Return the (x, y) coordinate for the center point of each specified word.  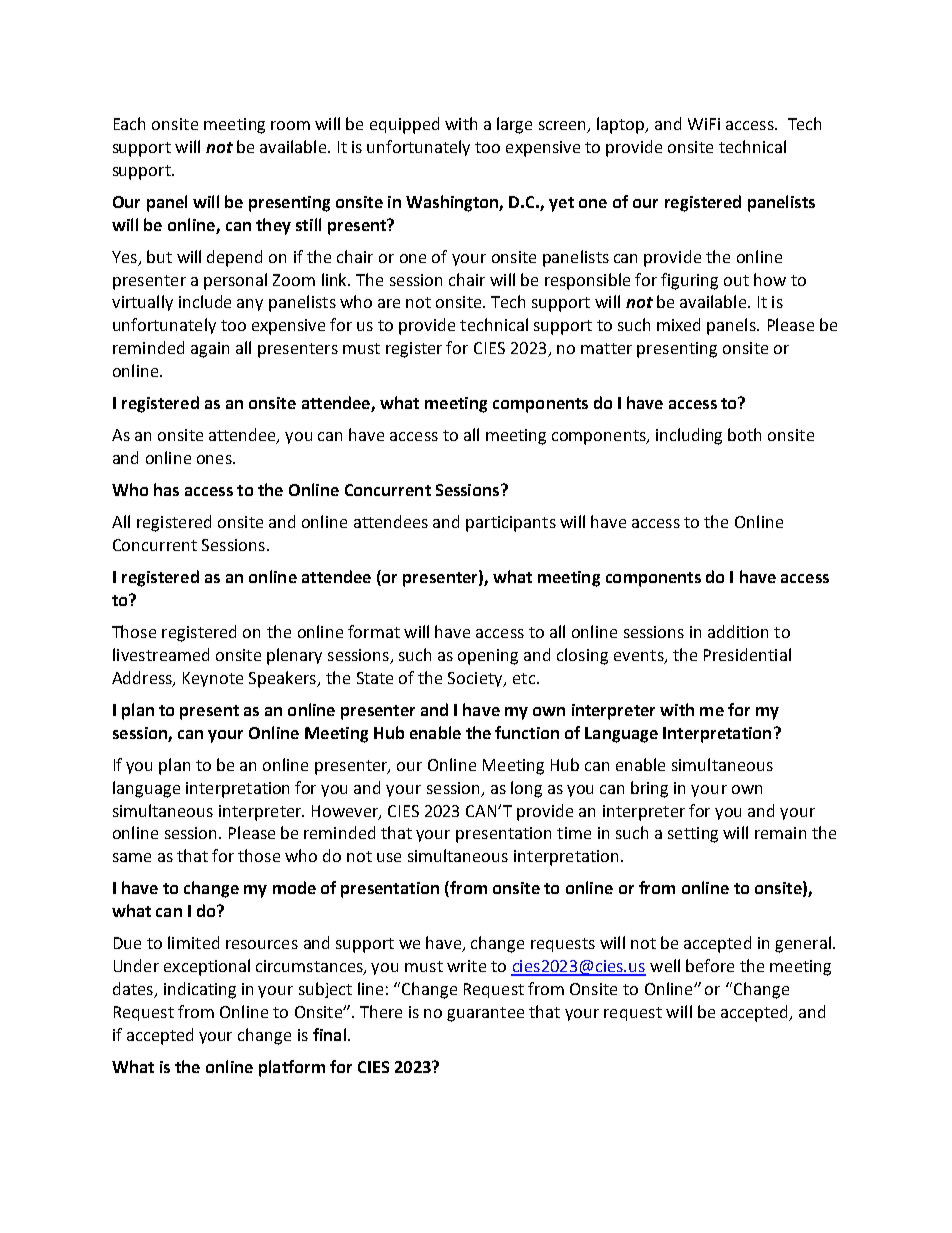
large (514, 125)
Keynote (213, 679)
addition (738, 631)
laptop (622, 125)
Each (129, 123)
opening (488, 657)
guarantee (485, 1014)
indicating (200, 990)
